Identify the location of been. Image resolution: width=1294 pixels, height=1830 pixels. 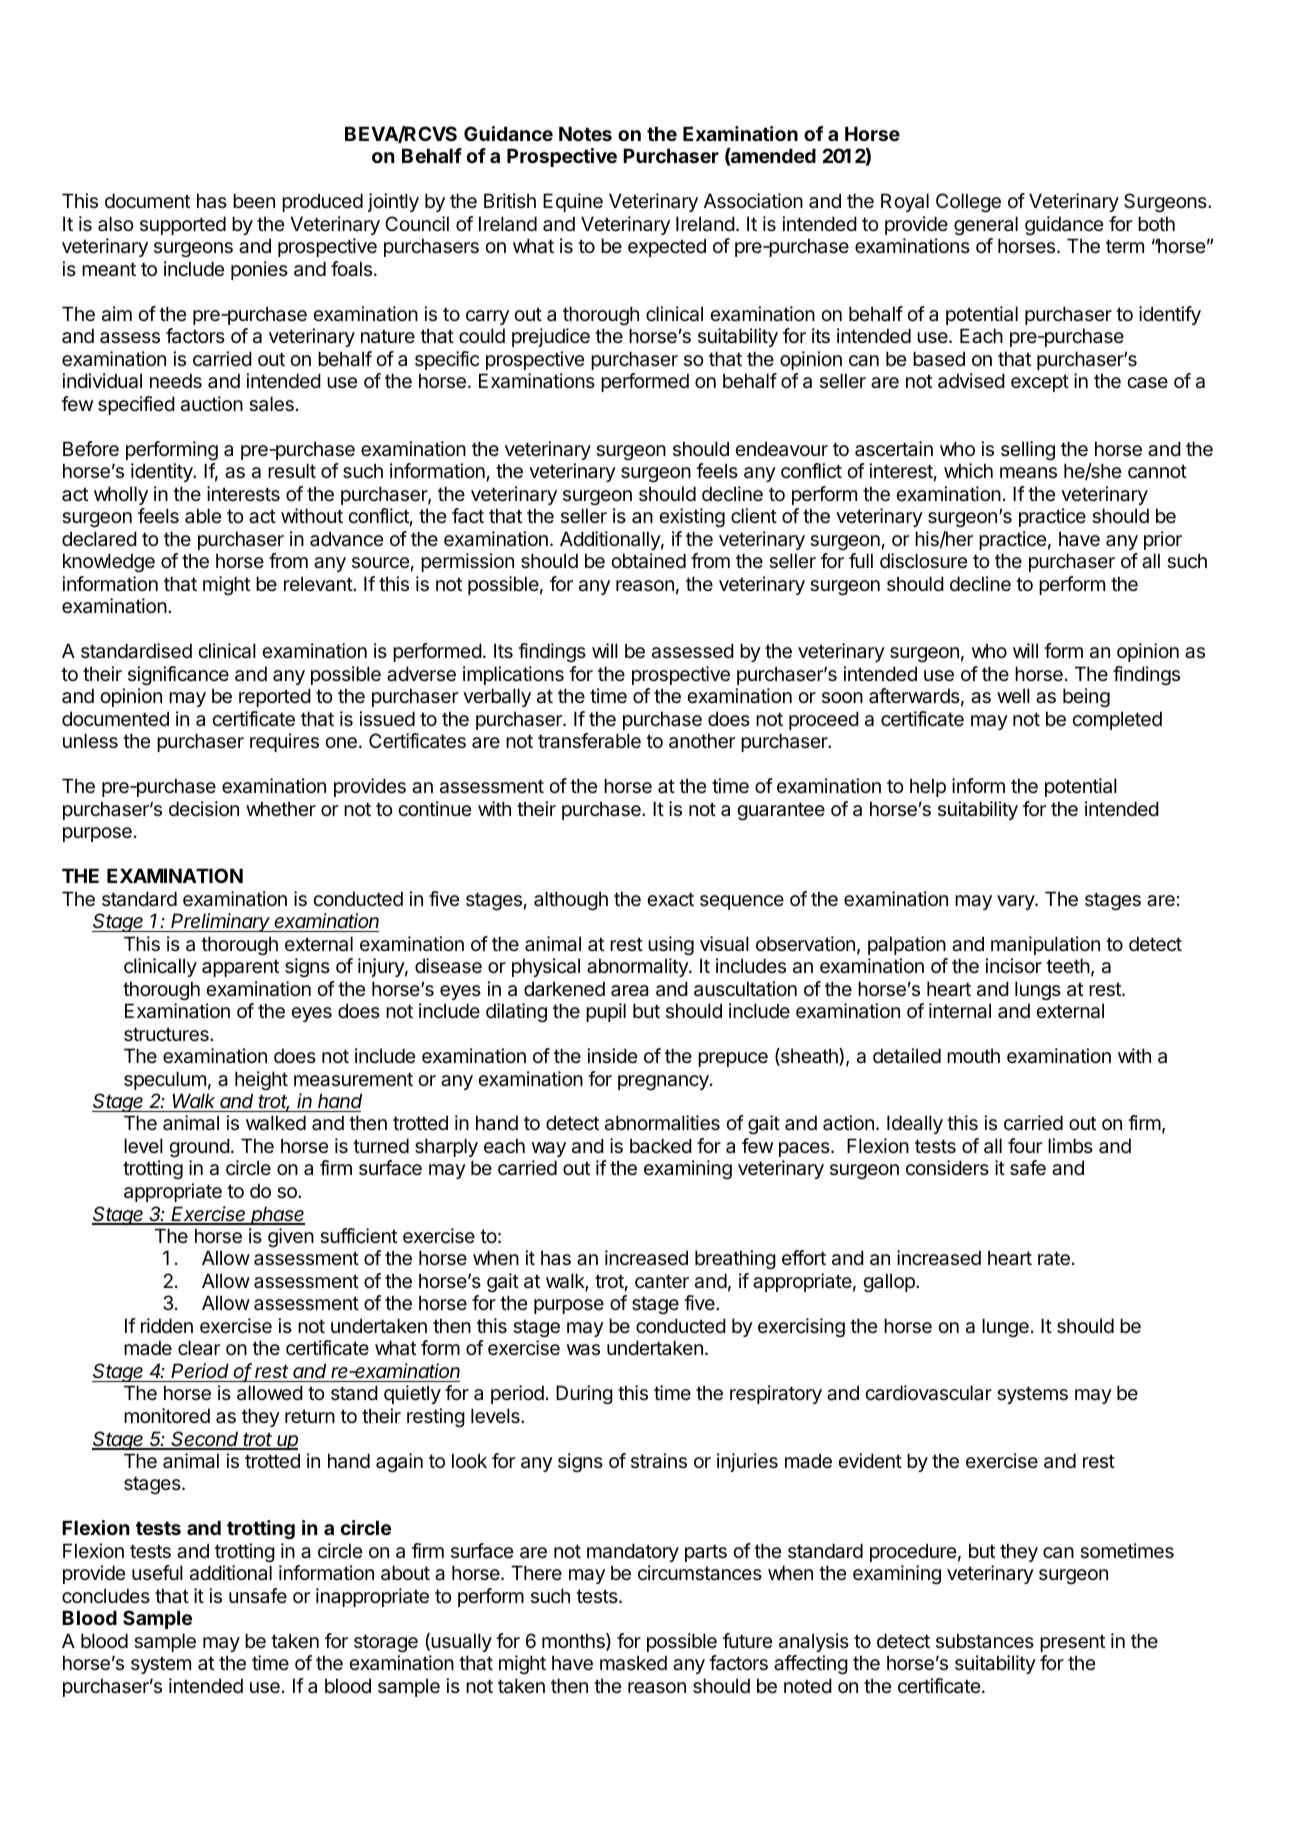
(254, 201).
